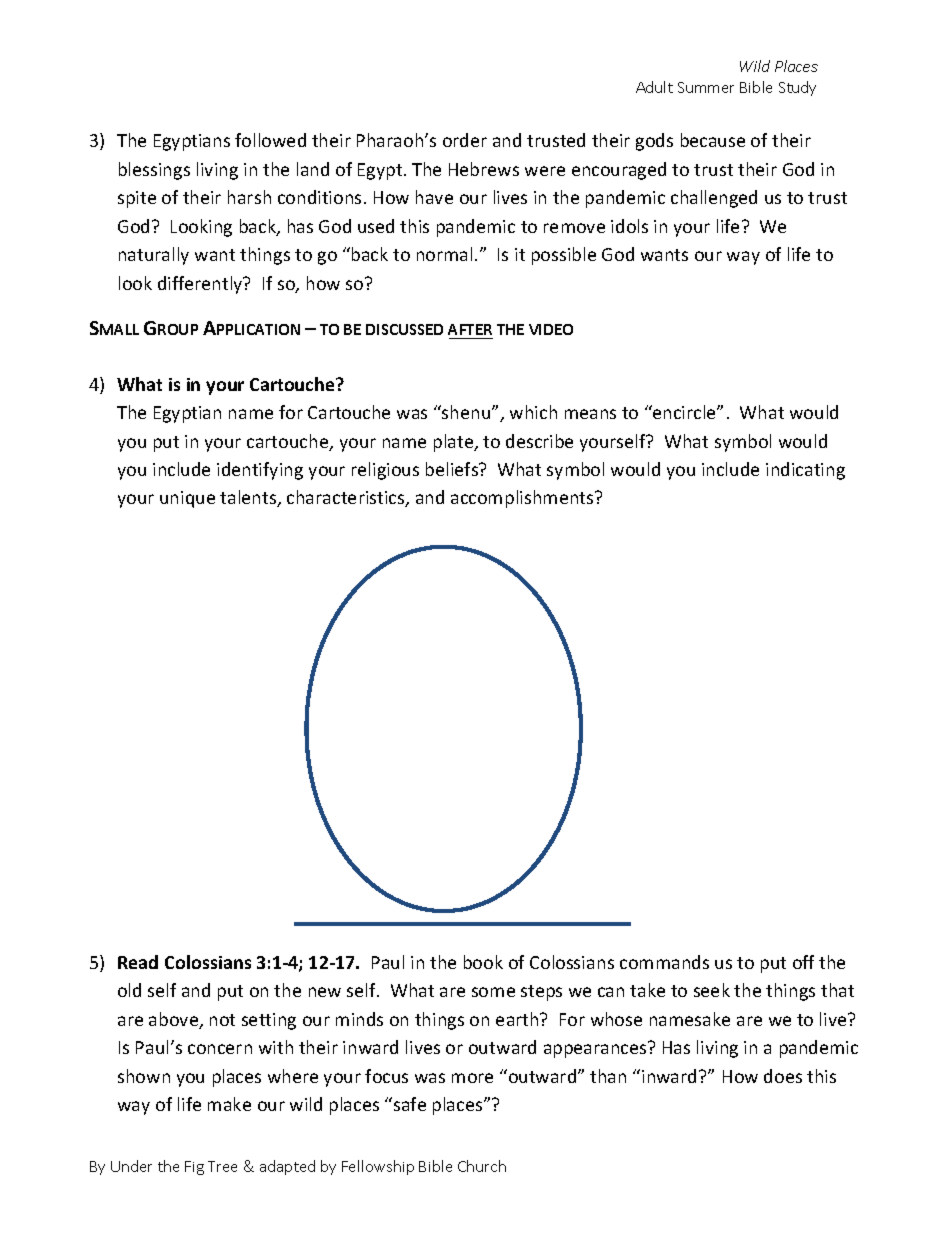 The height and width of the screenshot is (1233, 952). I want to click on Church, so click(482, 1166).
